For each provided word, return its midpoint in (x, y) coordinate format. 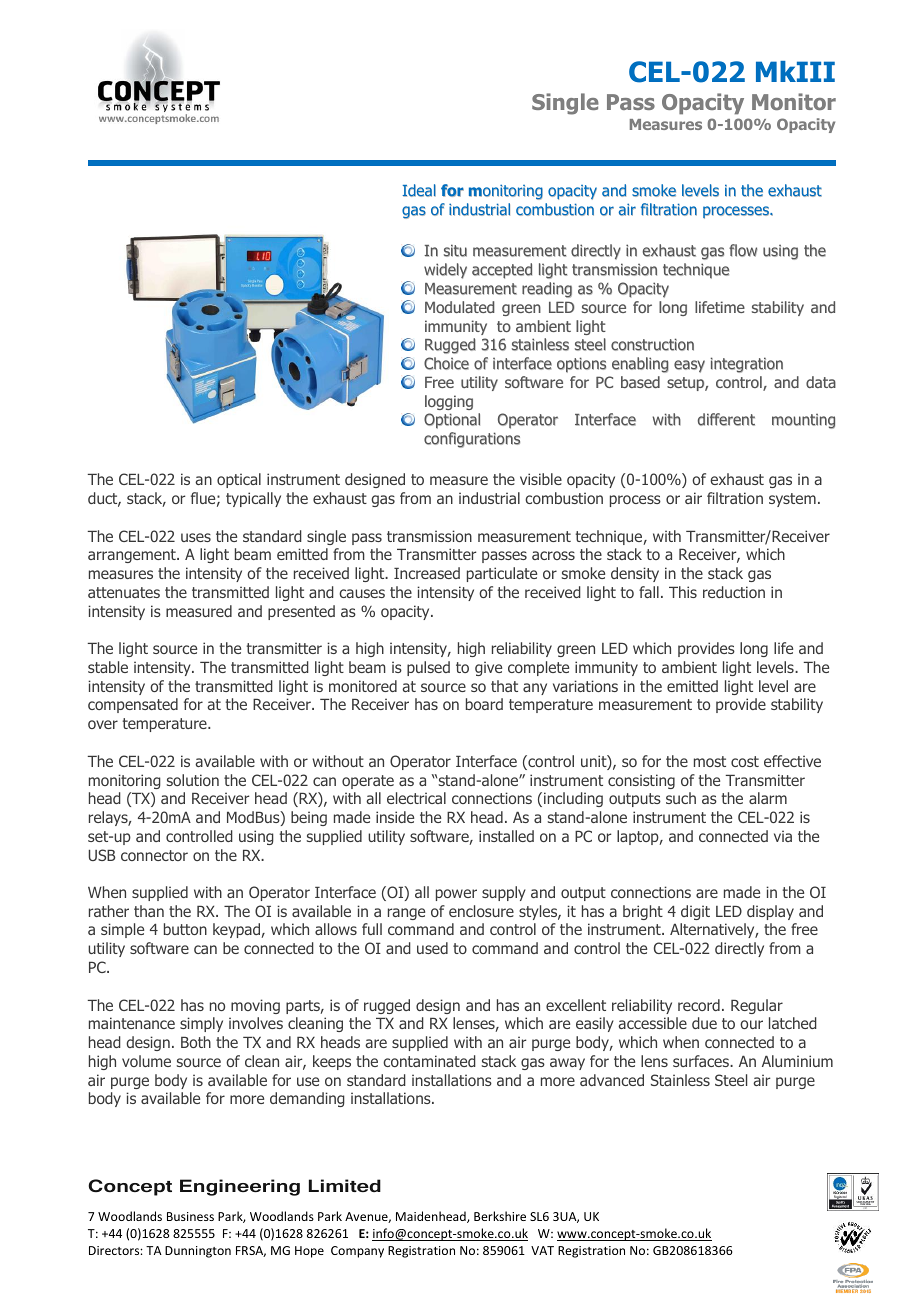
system (792, 500)
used (432, 948)
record (699, 1005)
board (484, 704)
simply (201, 1024)
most (710, 761)
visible (541, 479)
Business (190, 1216)
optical (239, 480)
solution (193, 780)
